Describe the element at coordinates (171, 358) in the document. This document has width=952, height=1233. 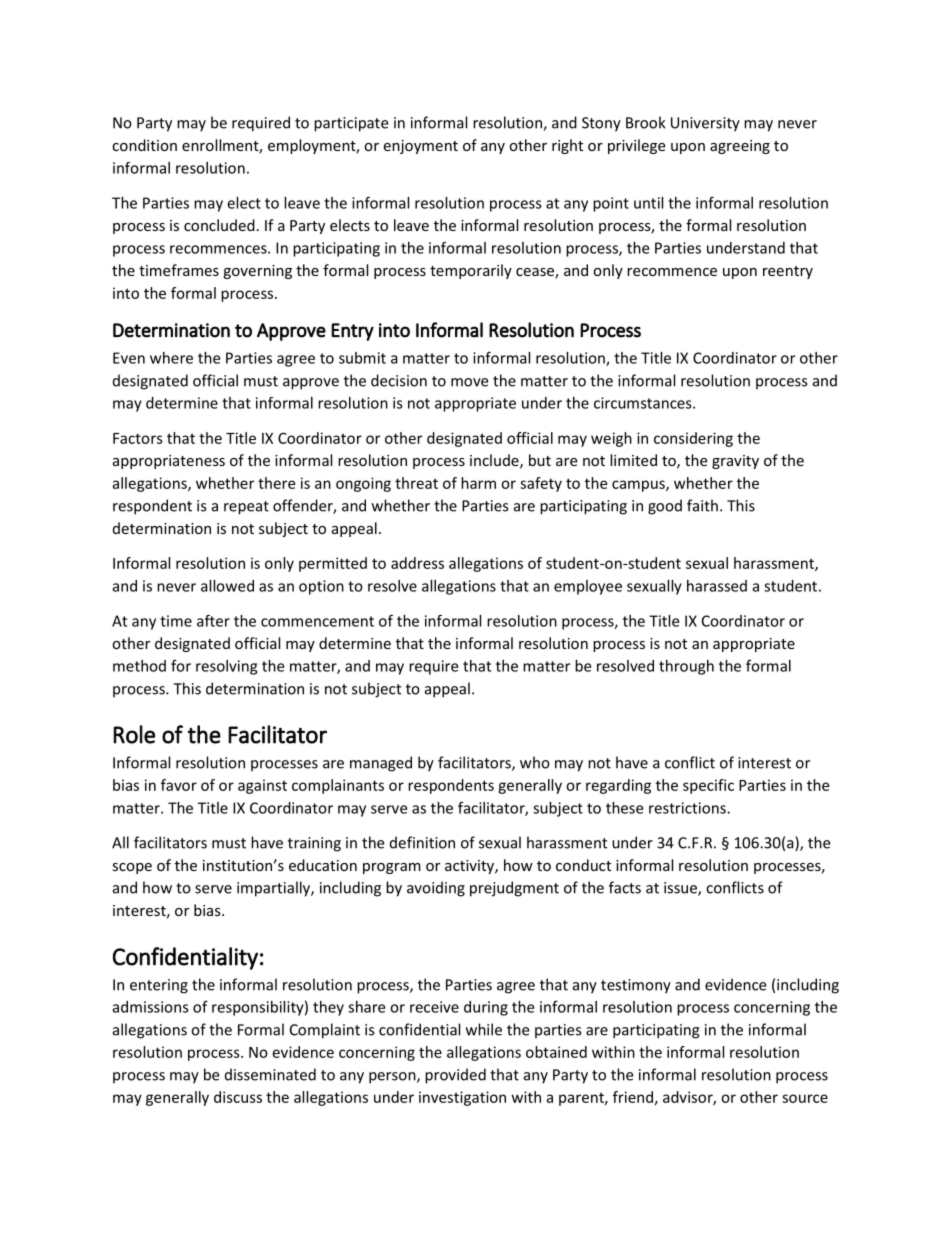
I see `where` at that location.
